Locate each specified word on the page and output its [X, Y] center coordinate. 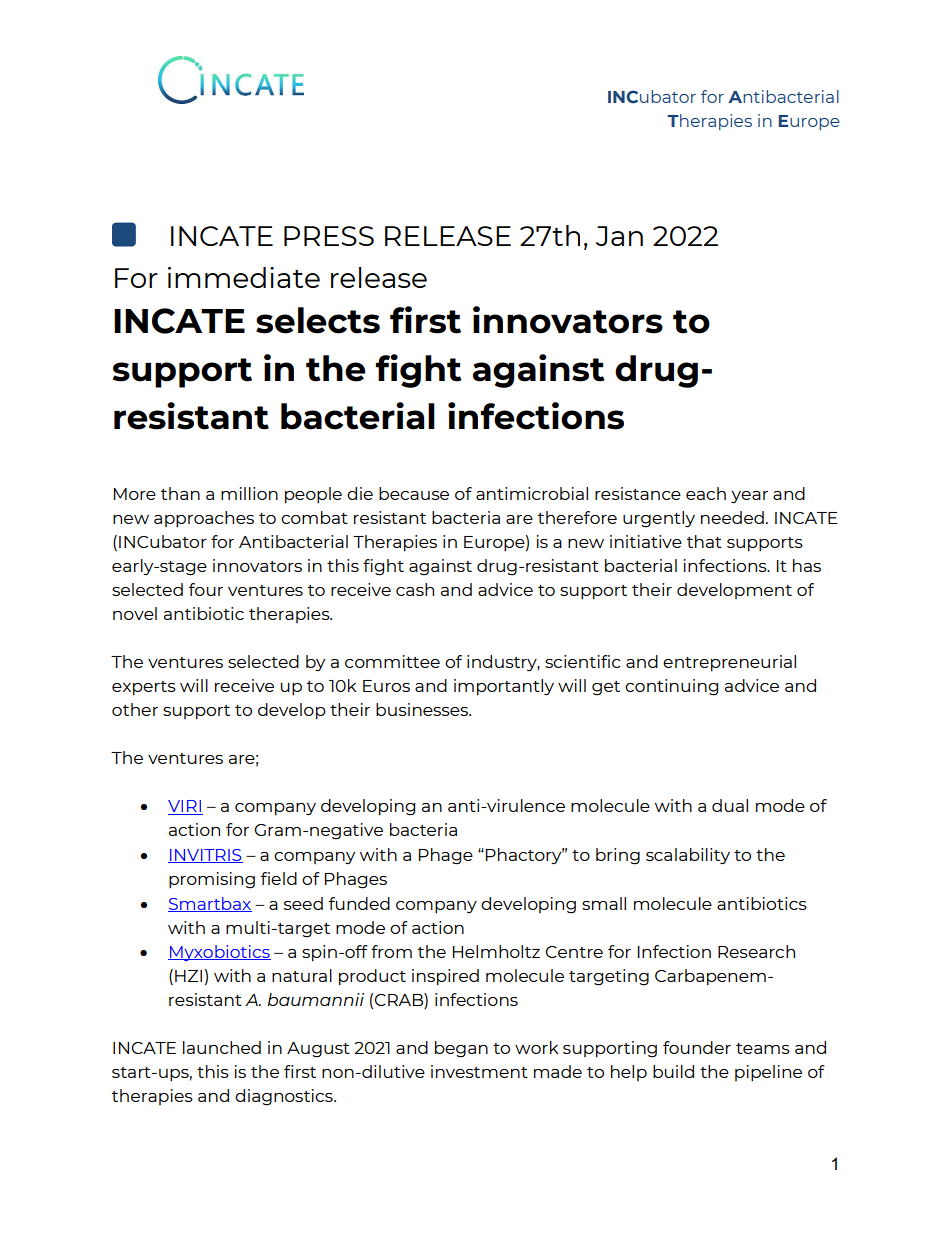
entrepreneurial [729, 663]
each [706, 493]
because [414, 493]
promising [212, 880]
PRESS [329, 236]
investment [479, 1071]
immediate [244, 277]
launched [222, 1047]
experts [144, 688]
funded [359, 903]
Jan [619, 236]
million [249, 493]
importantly [504, 687]
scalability [688, 856]
